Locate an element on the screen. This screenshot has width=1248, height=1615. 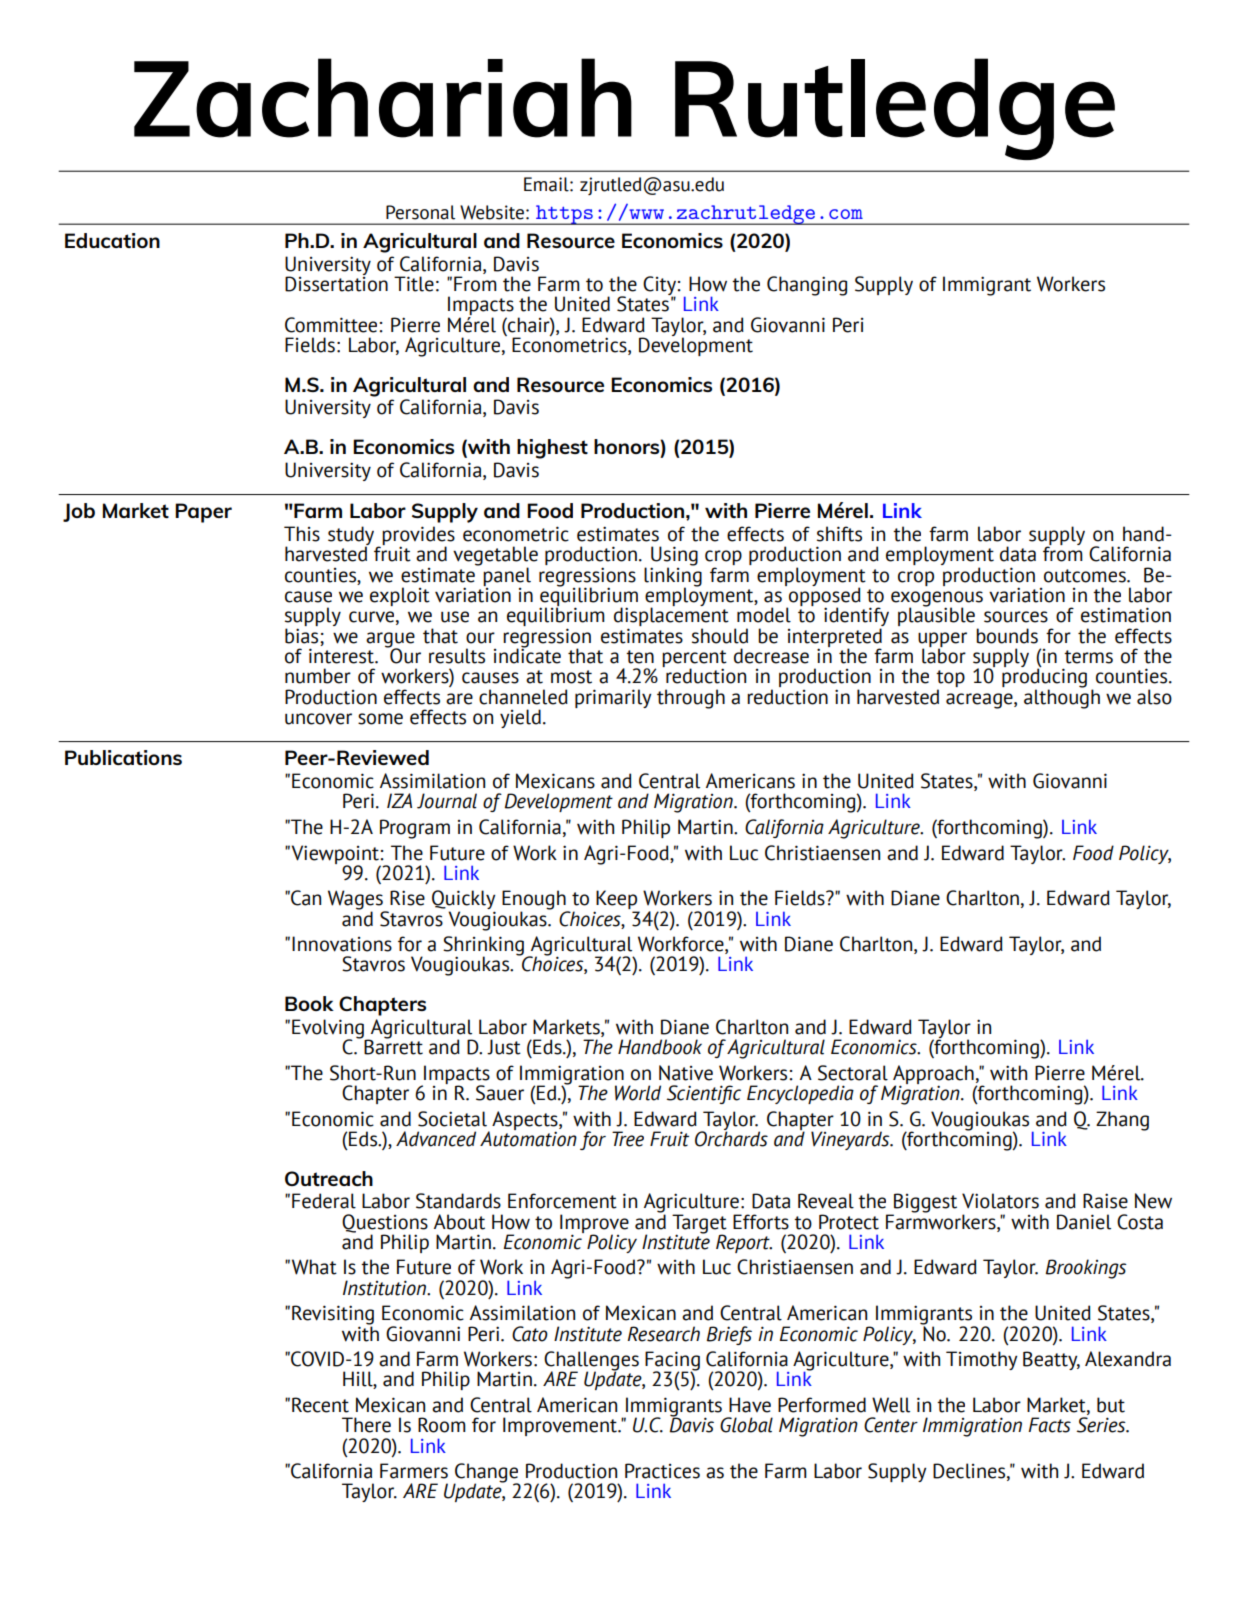
Publications is located at coordinates (123, 757).
